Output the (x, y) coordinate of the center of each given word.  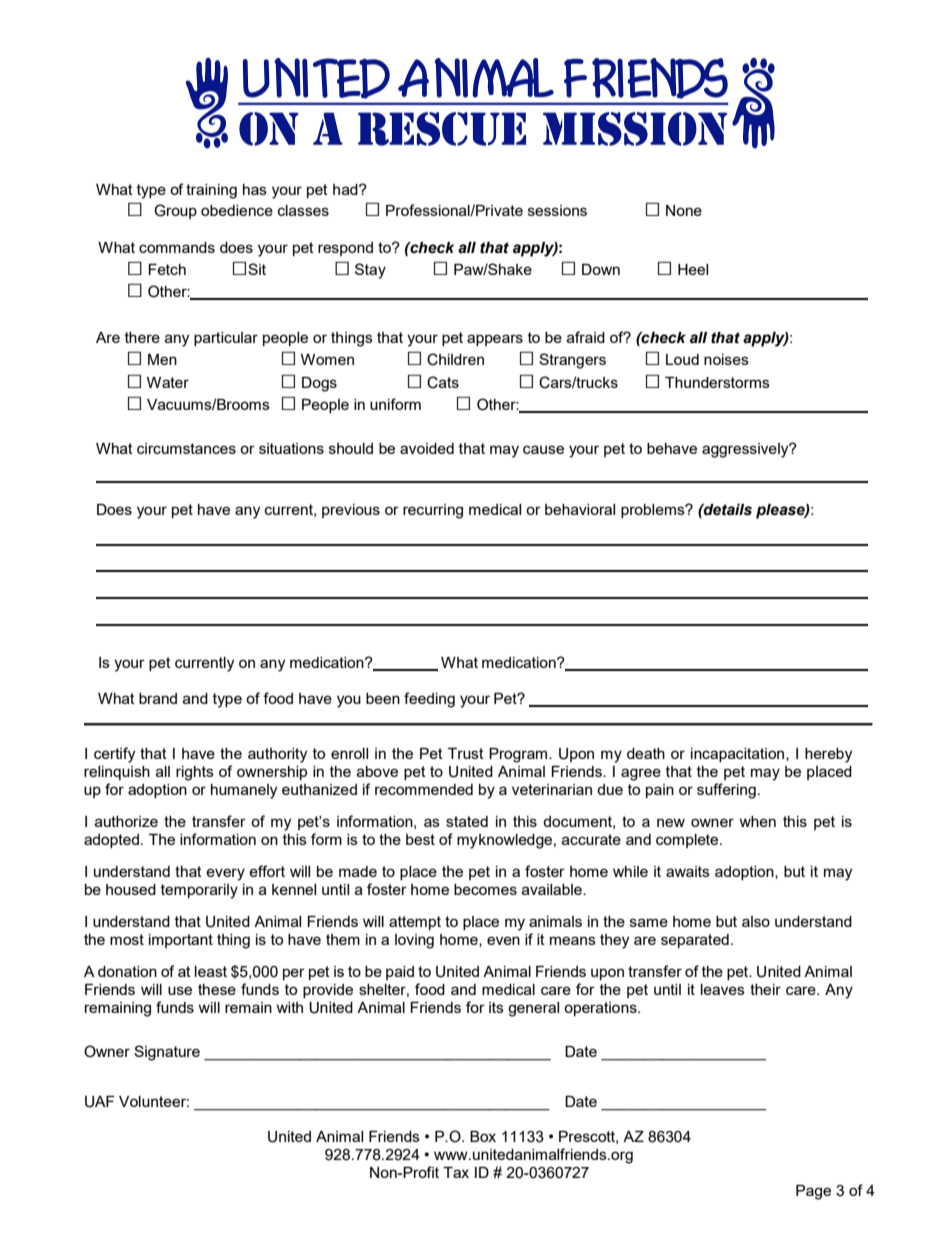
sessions (557, 210)
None (684, 210)
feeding (429, 700)
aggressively (746, 450)
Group (175, 211)
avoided (427, 448)
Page (813, 1192)
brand (158, 698)
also (756, 921)
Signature (167, 1053)
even (503, 940)
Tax (456, 1172)
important (181, 941)
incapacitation (739, 755)
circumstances (186, 448)
